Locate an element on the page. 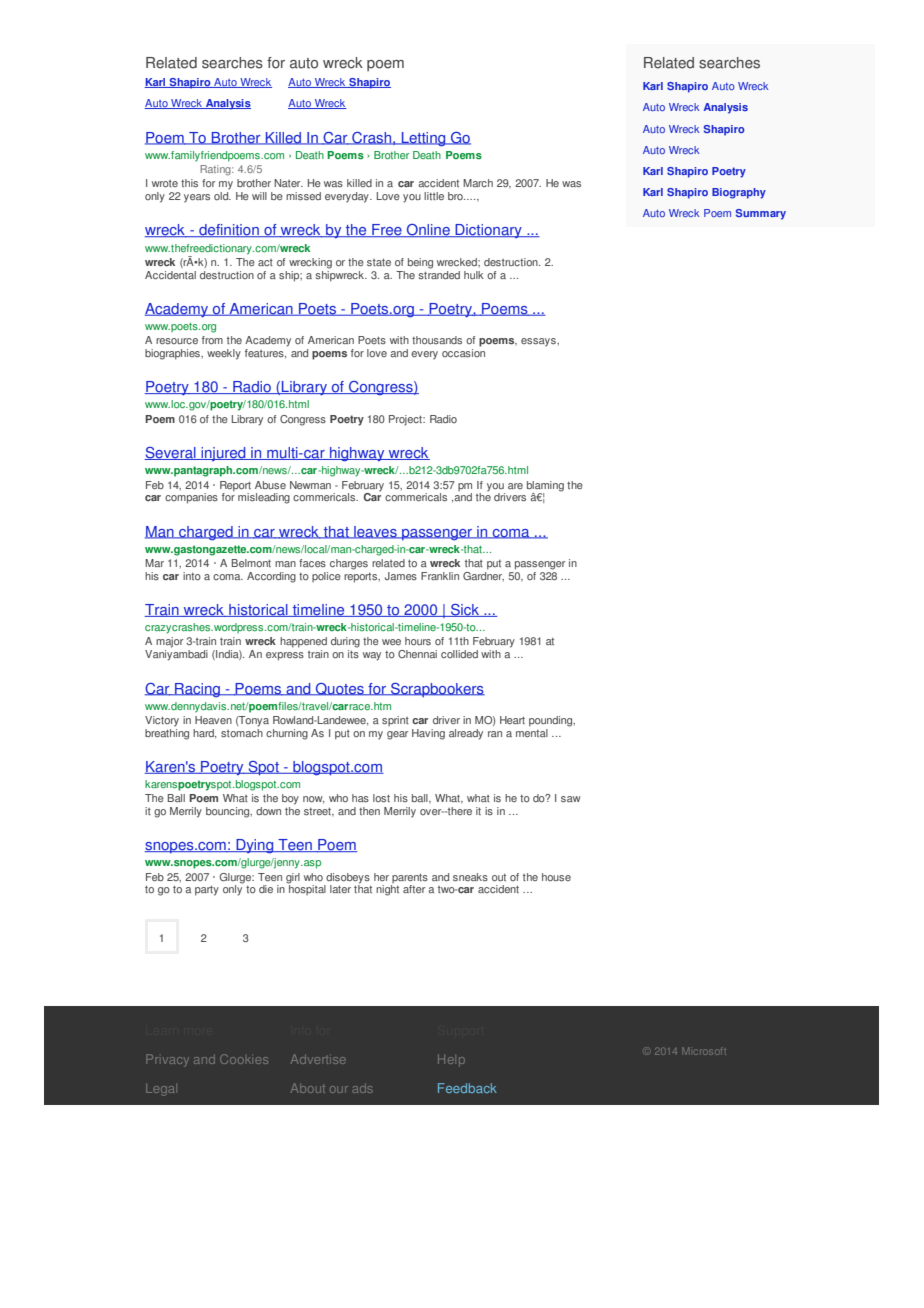 Image resolution: width=924 pixels, height=1308 pixels. already is located at coordinates (466, 734).
